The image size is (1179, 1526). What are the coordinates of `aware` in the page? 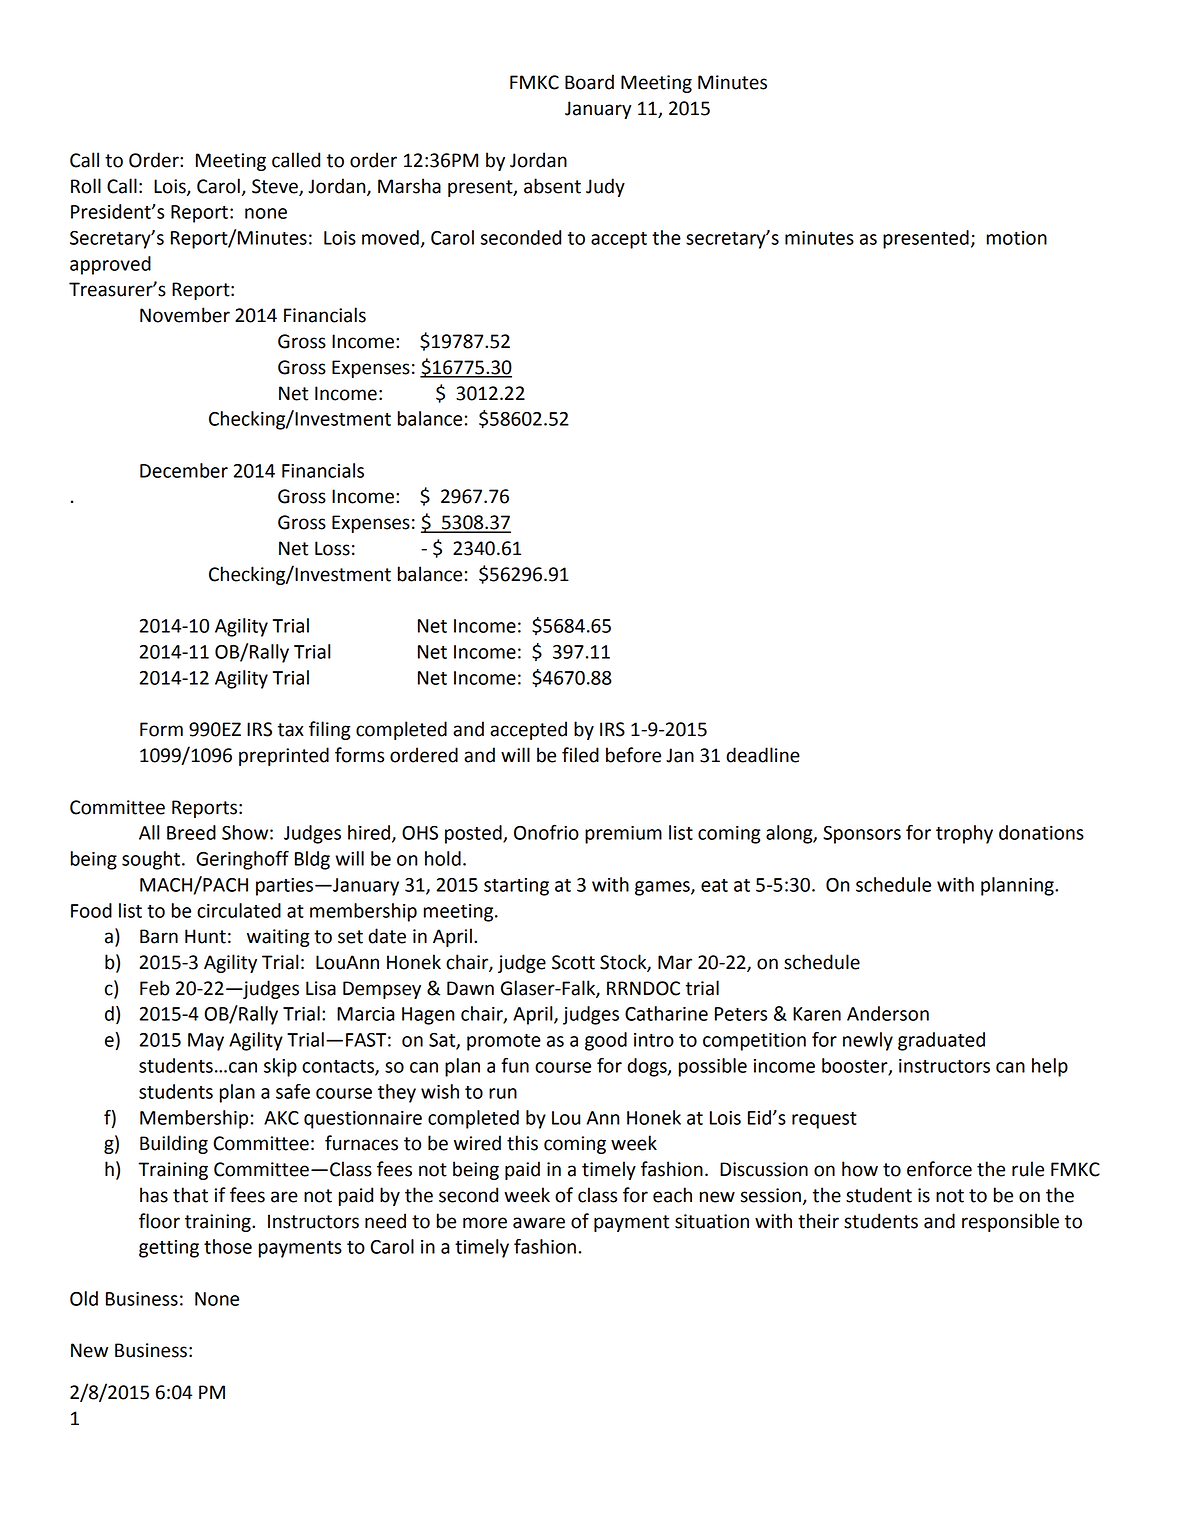 It's located at (539, 1223).
